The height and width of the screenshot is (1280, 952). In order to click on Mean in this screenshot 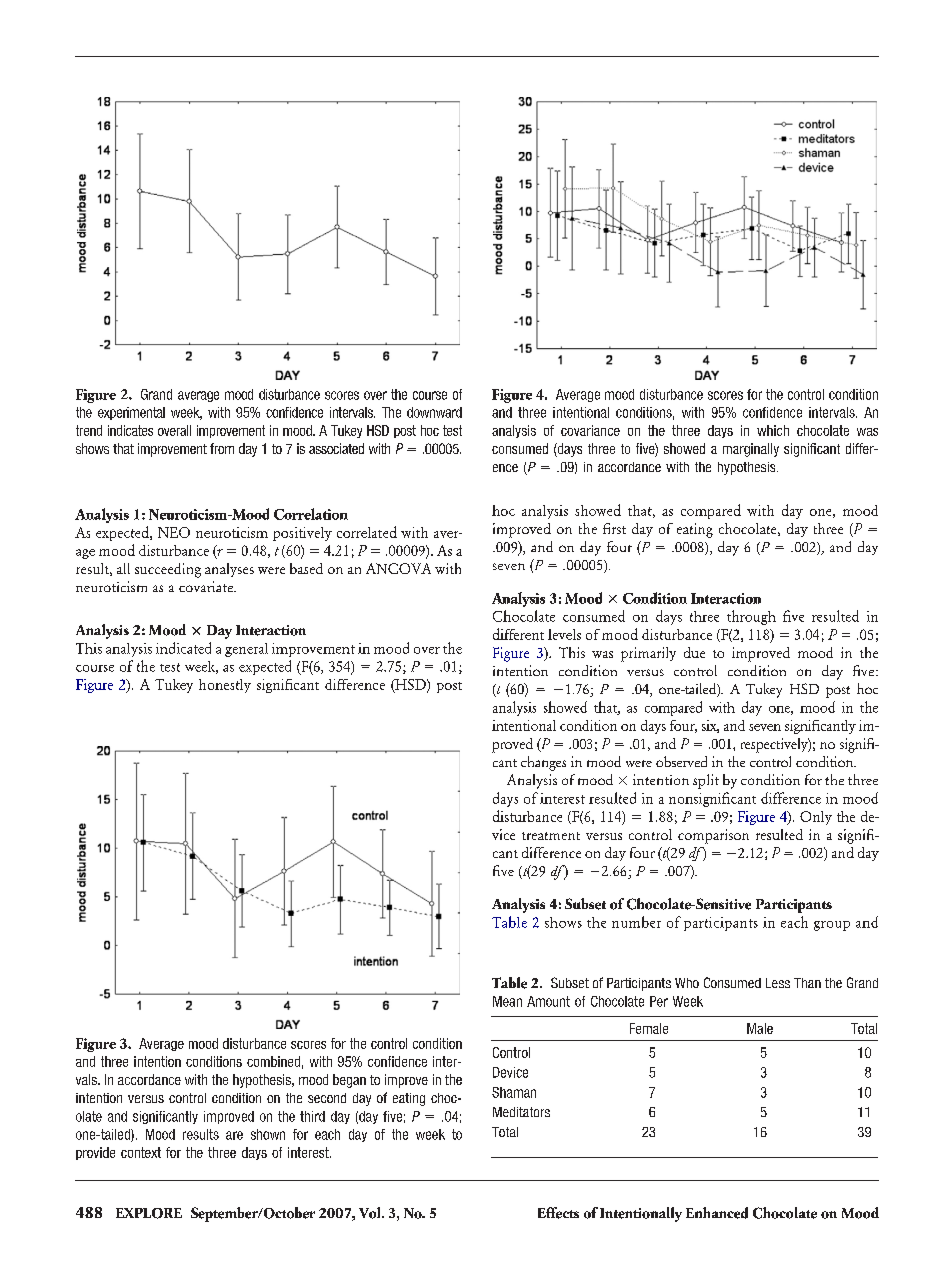, I will do `click(507, 1001)`.
